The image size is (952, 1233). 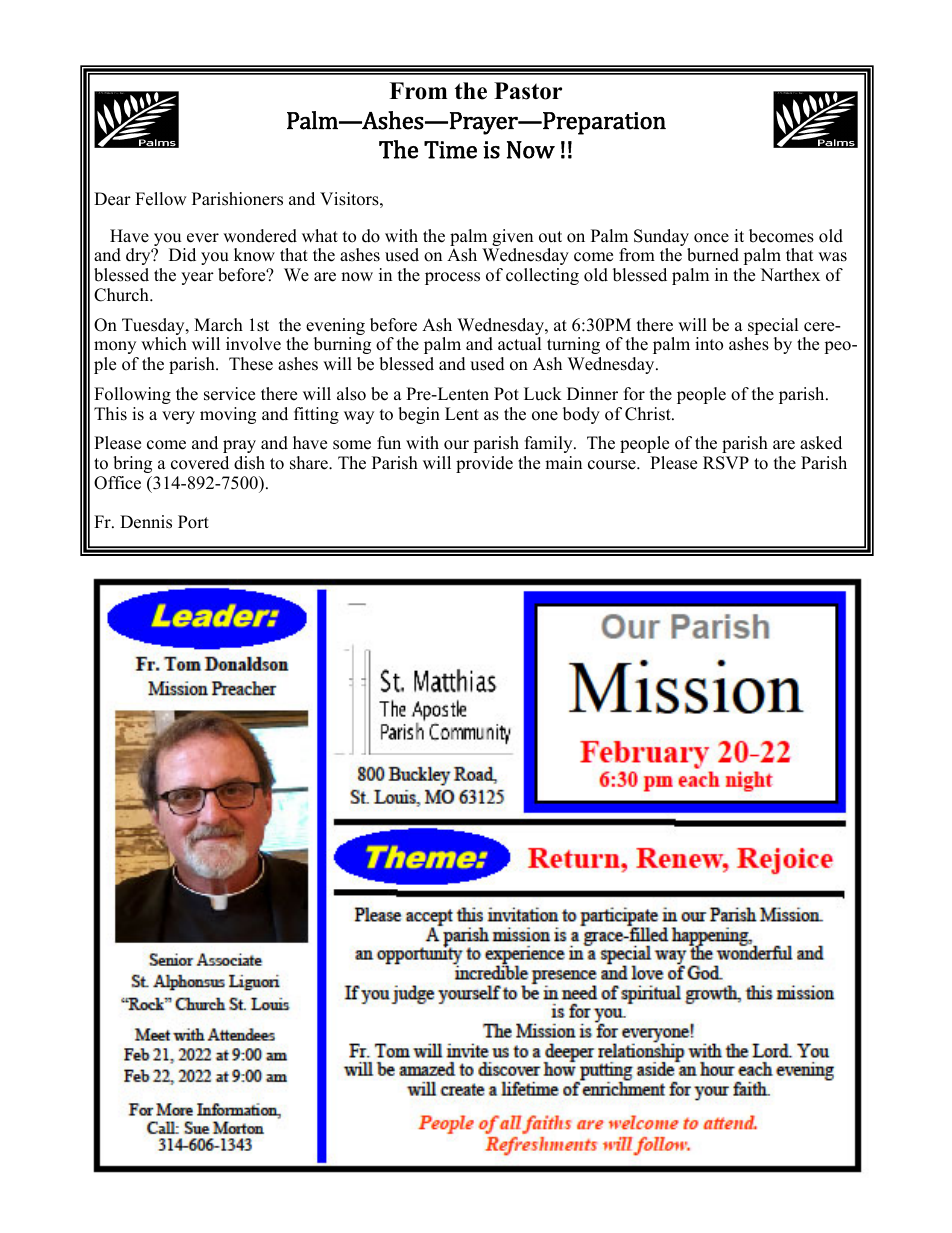 What do you see at coordinates (218, 325) in the screenshot?
I see `March` at bounding box center [218, 325].
